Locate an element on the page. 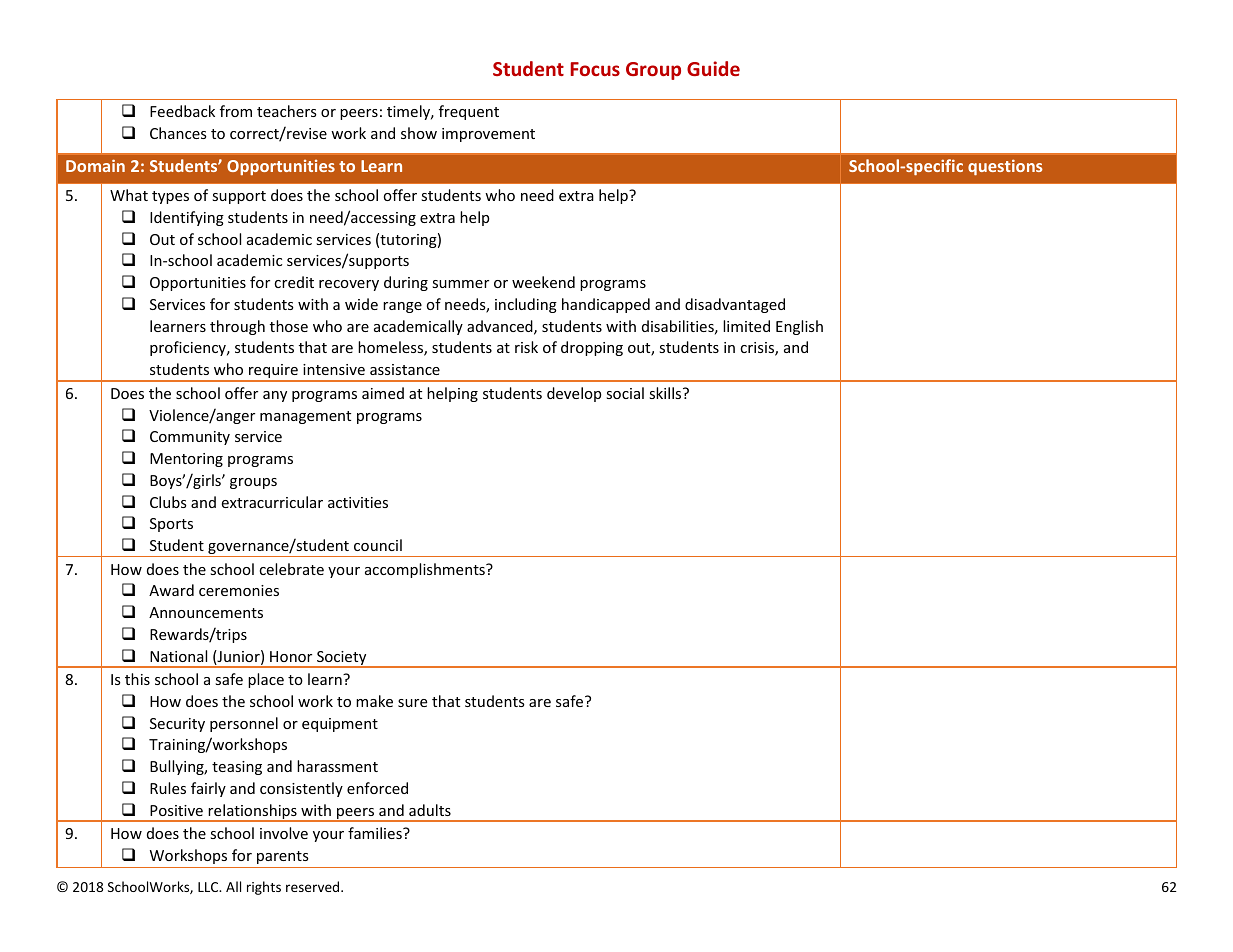  Guide is located at coordinates (713, 68).
